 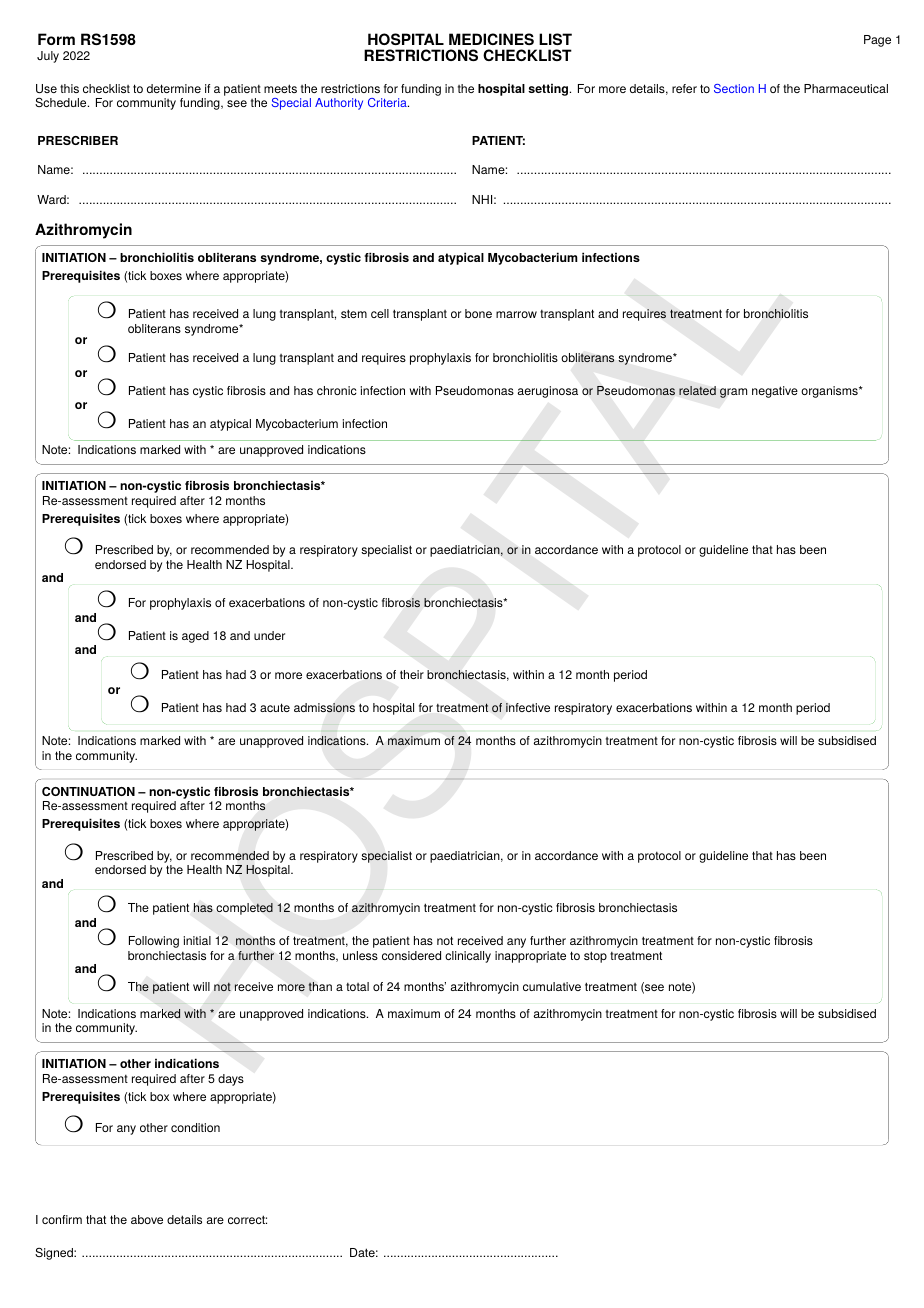 What do you see at coordinates (528, 707) in the screenshot?
I see `infective` at bounding box center [528, 707].
